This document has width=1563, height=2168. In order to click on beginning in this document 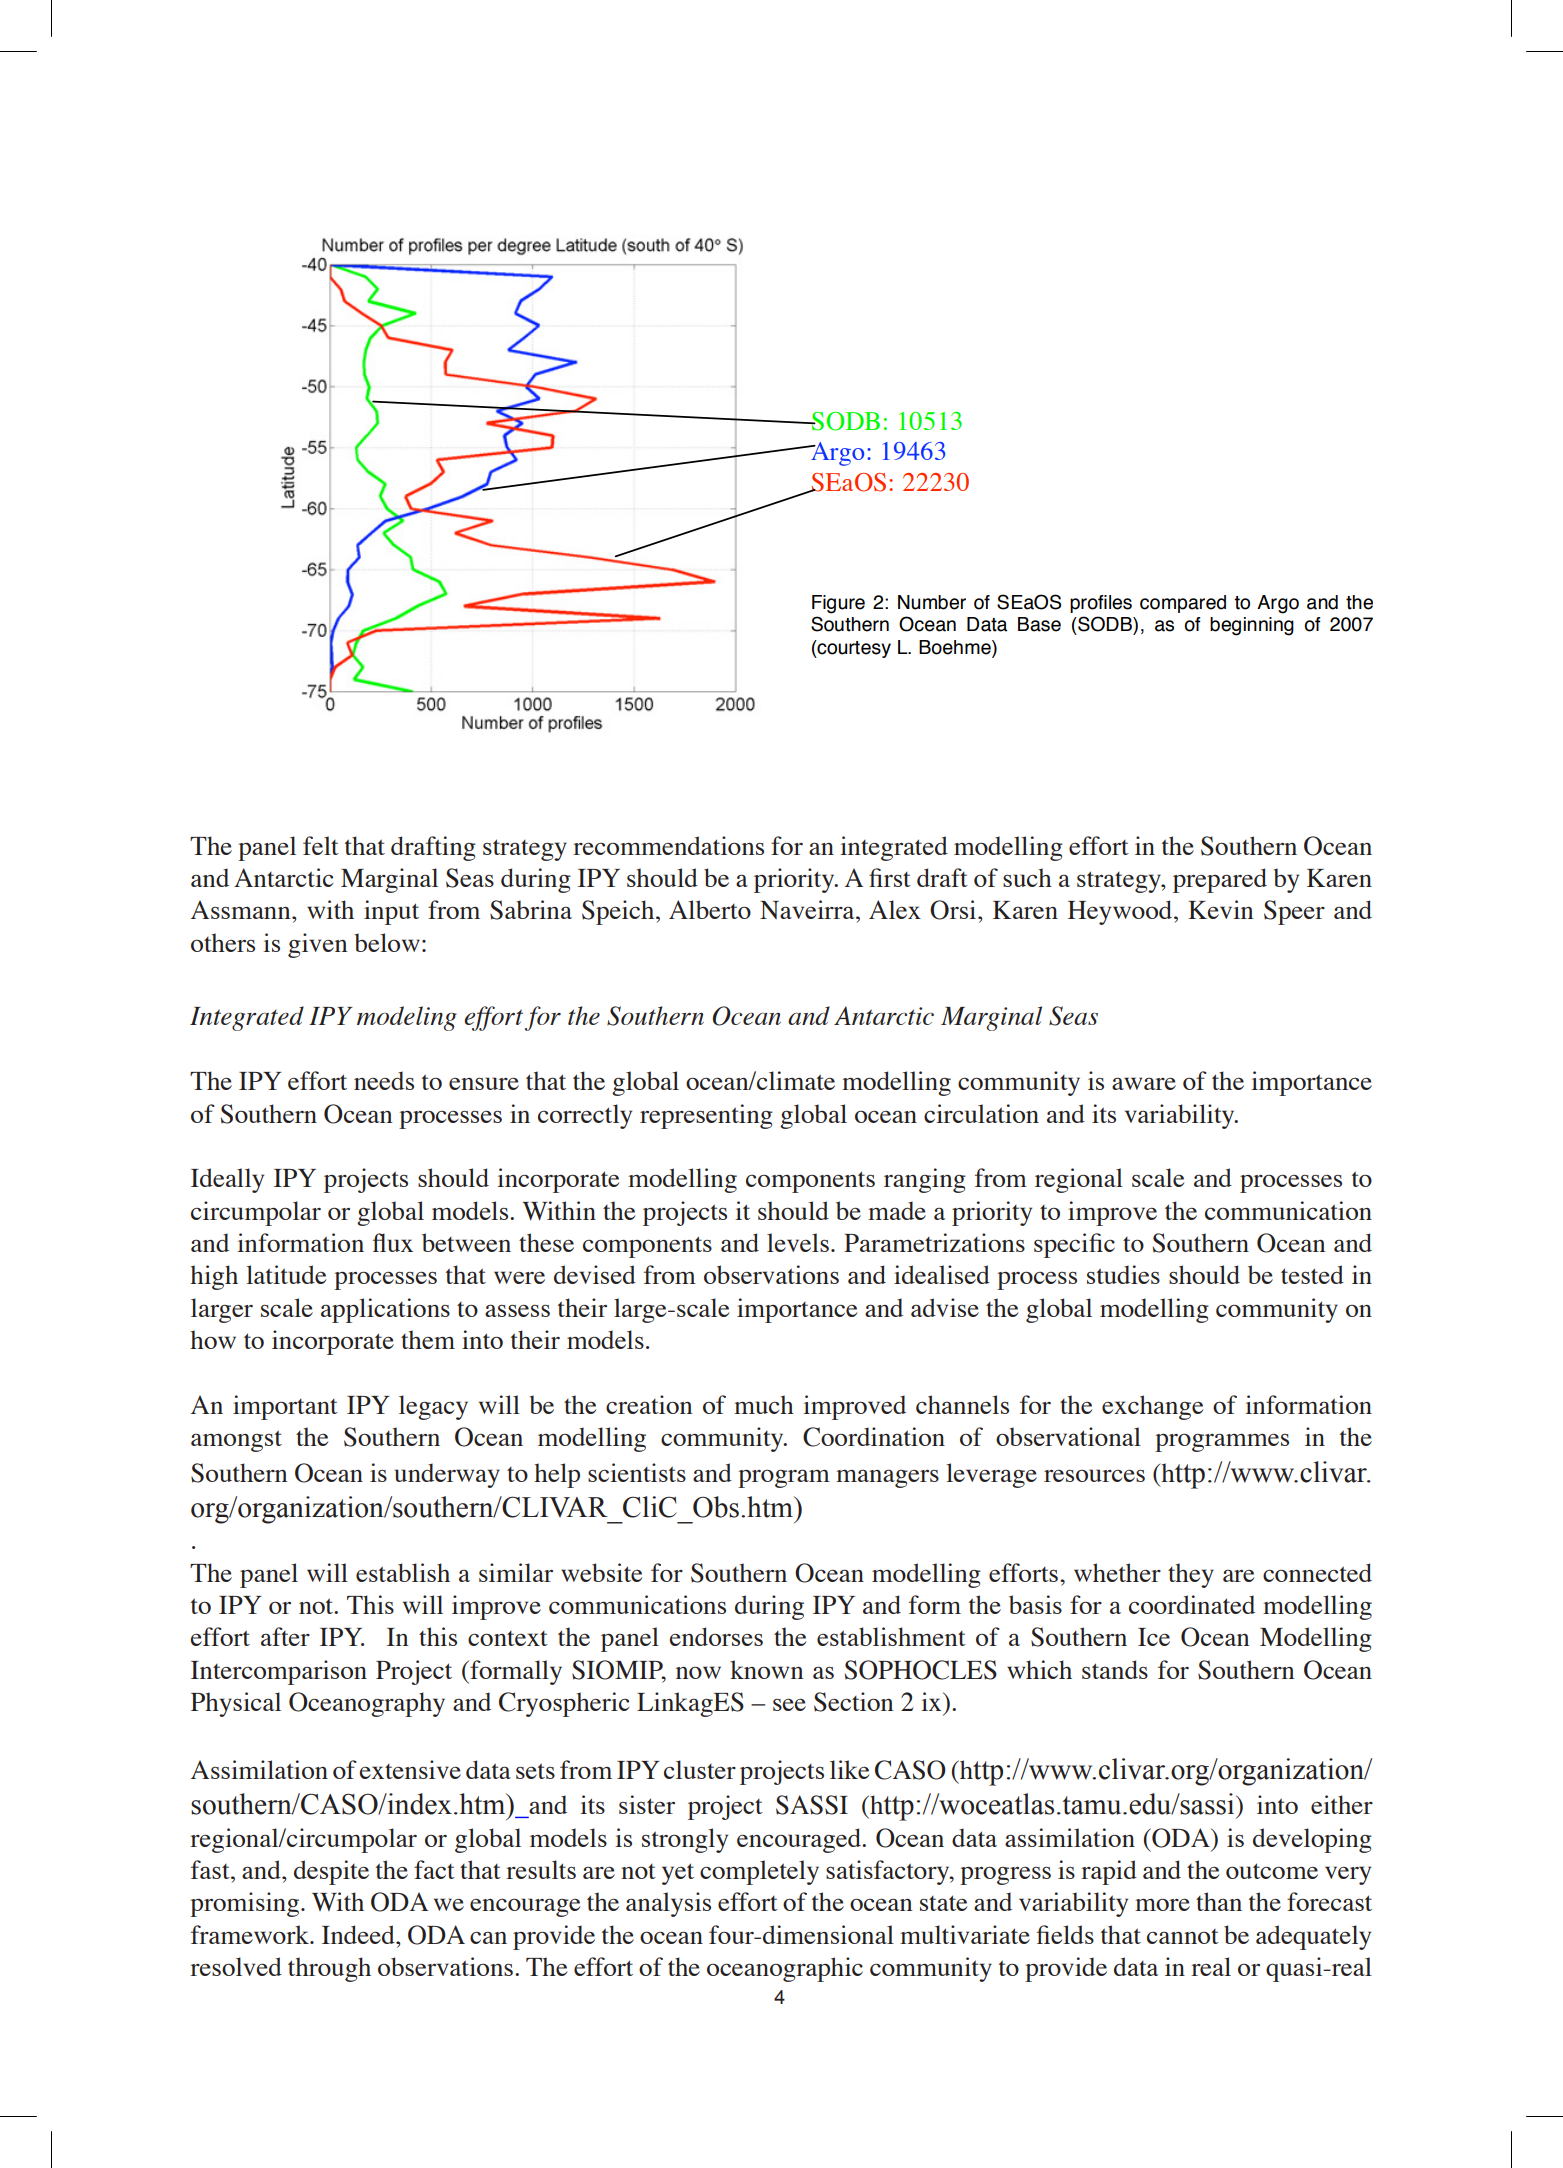, I will do `click(1252, 626)`.
